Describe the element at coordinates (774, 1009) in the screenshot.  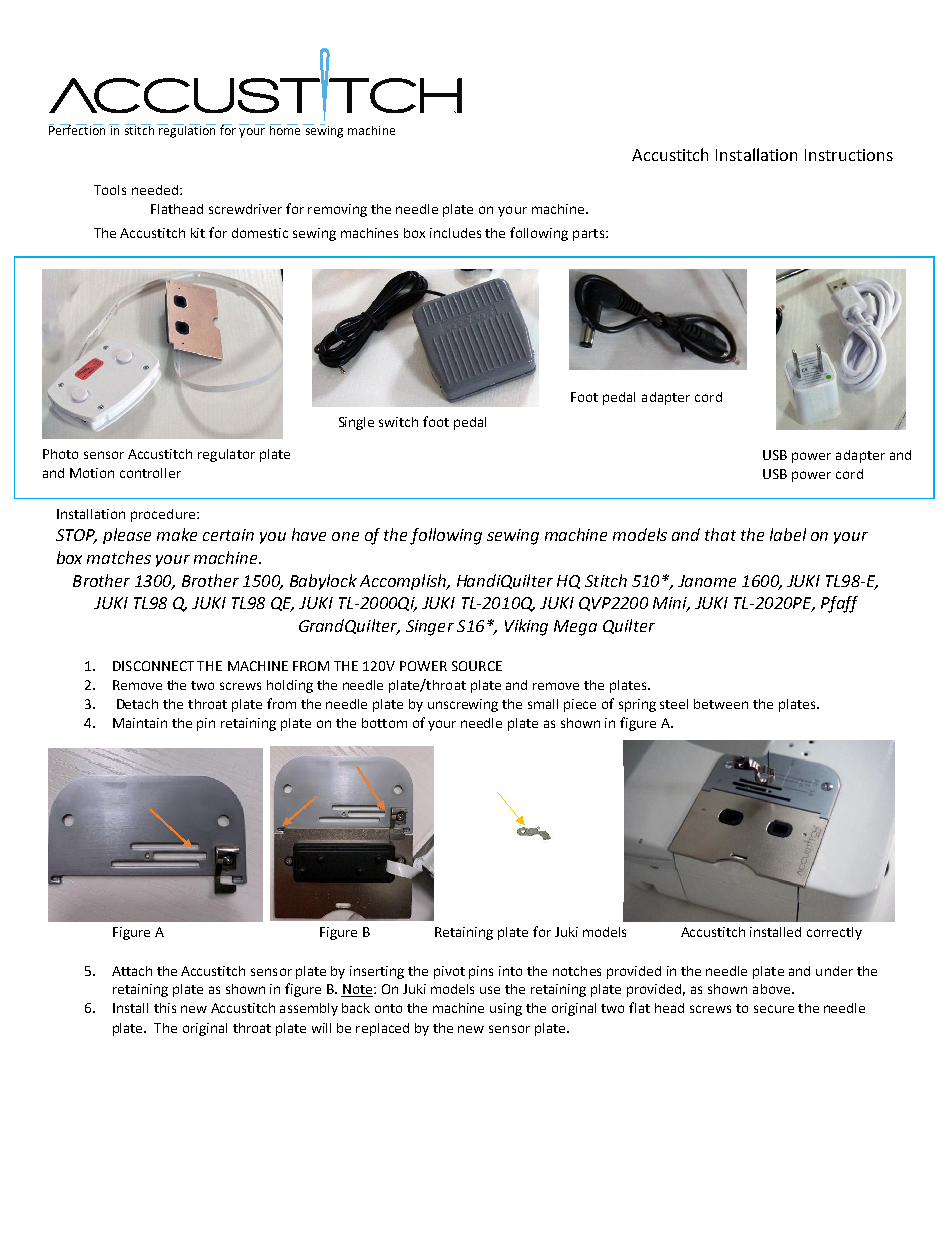
I see `secure` at that location.
